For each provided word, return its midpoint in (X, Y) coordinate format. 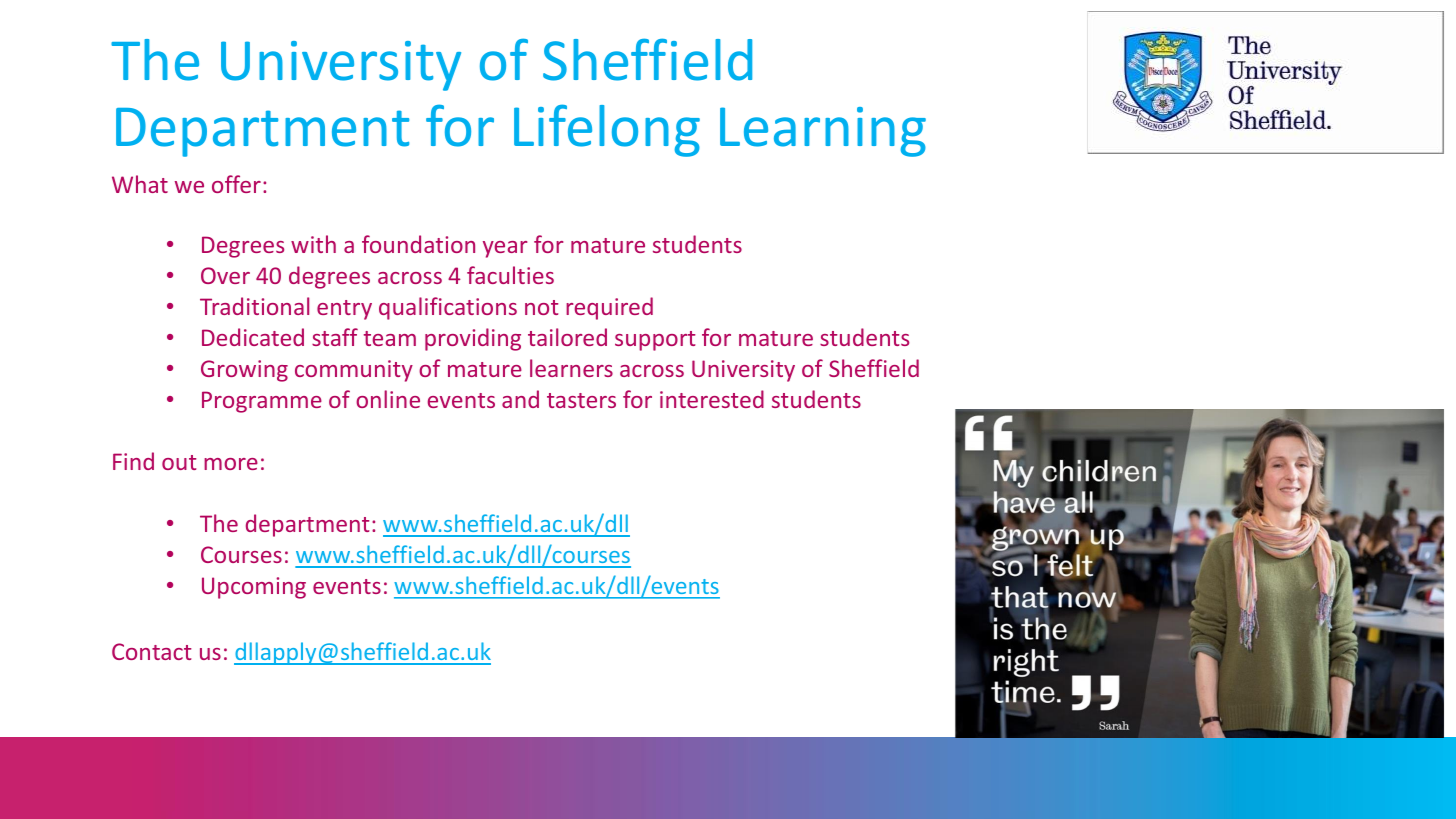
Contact (152, 651)
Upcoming (254, 588)
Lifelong (607, 130)
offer (236, 184)
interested (712, 399)
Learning (823, 132)
